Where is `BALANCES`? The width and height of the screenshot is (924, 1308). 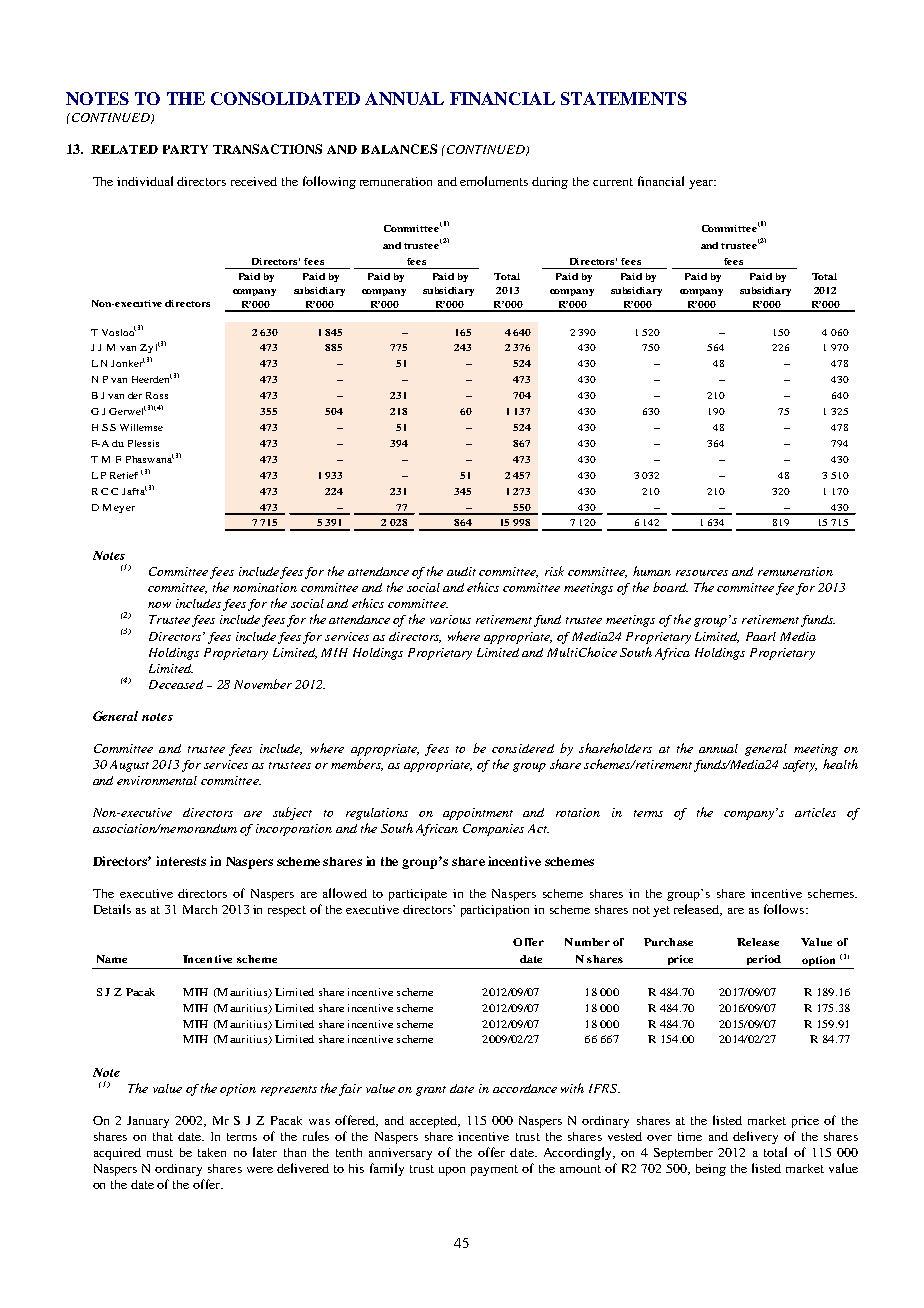 BALANCES is located at coordinates (399, 149).
